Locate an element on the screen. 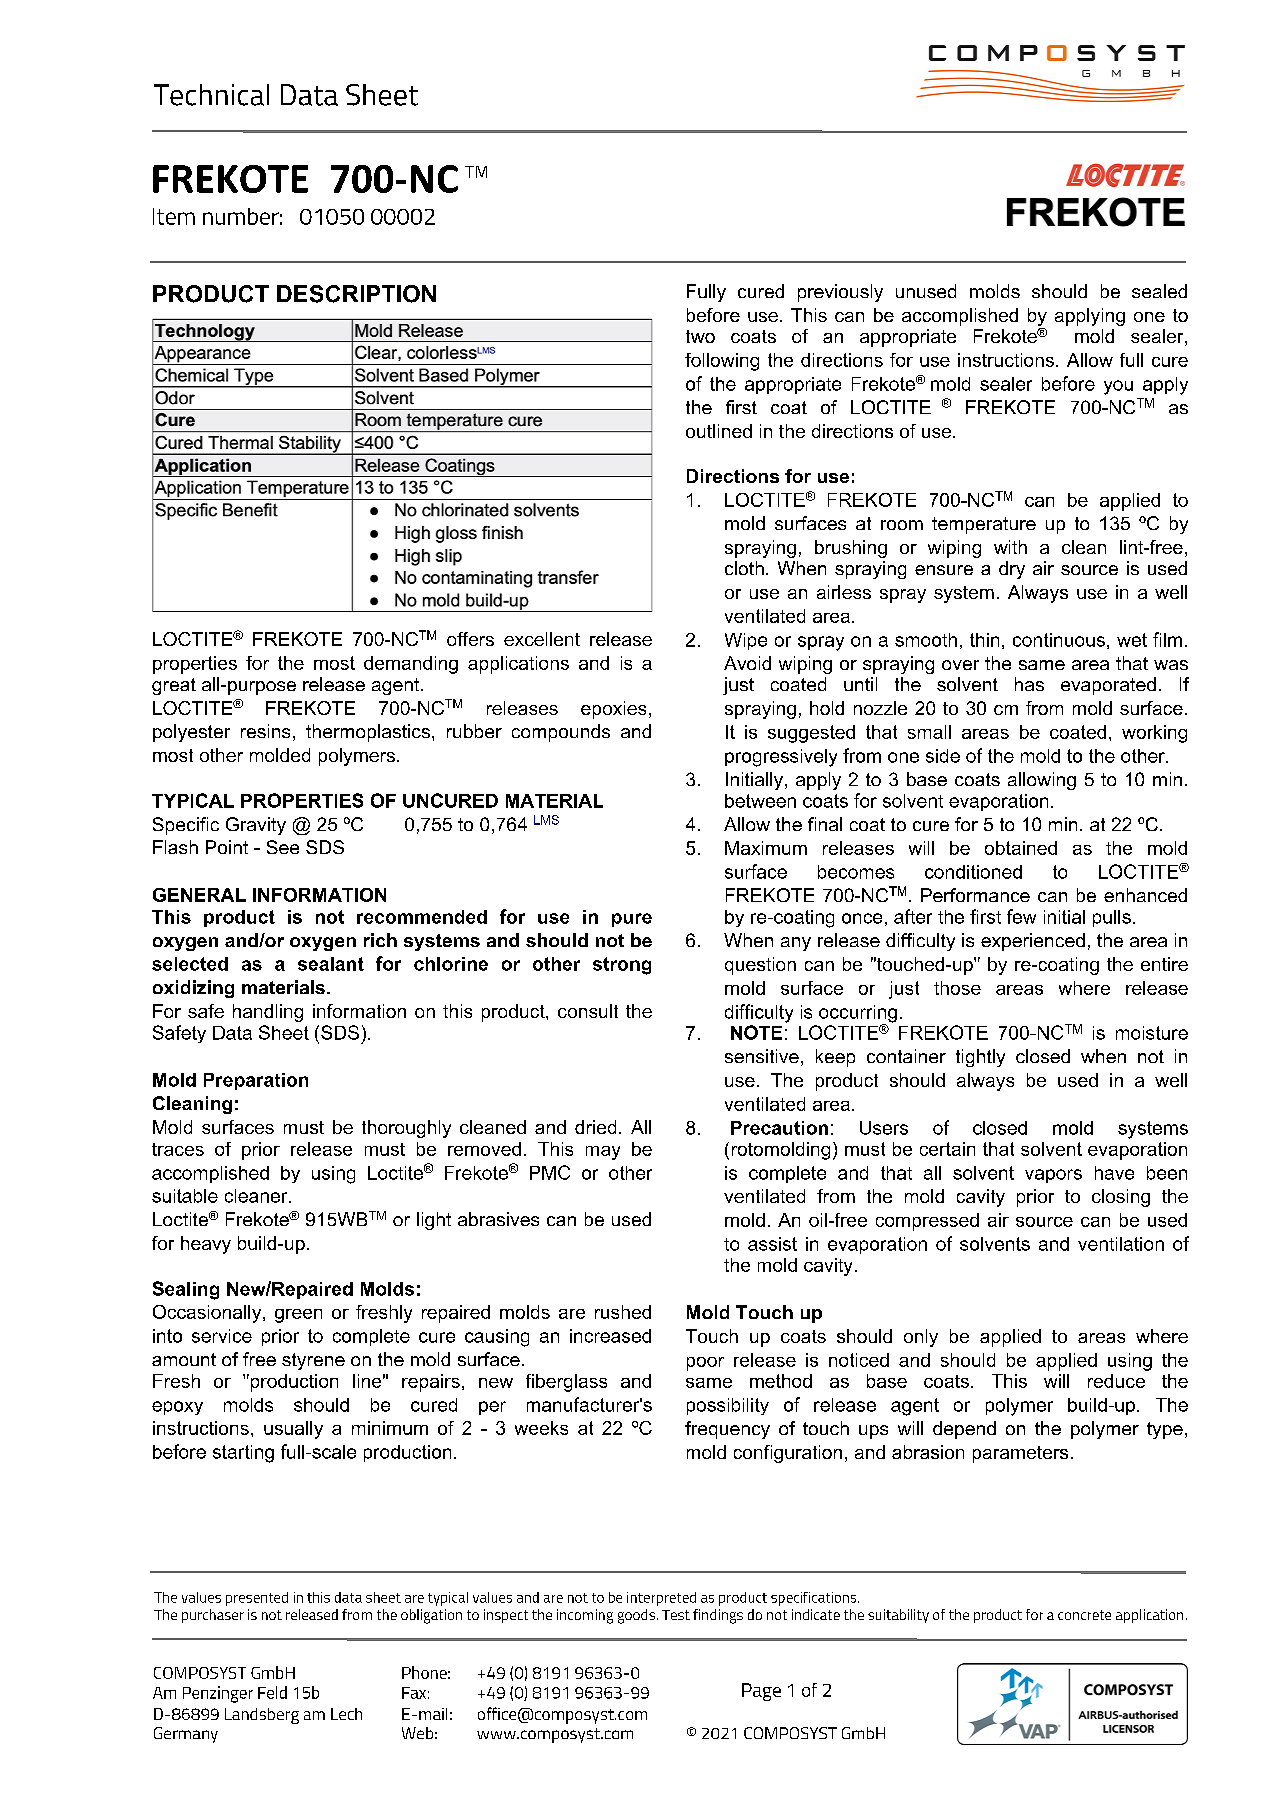 The height and width of the screenshot is (1810, 1281). few is located at coordinates (1021, 916).
